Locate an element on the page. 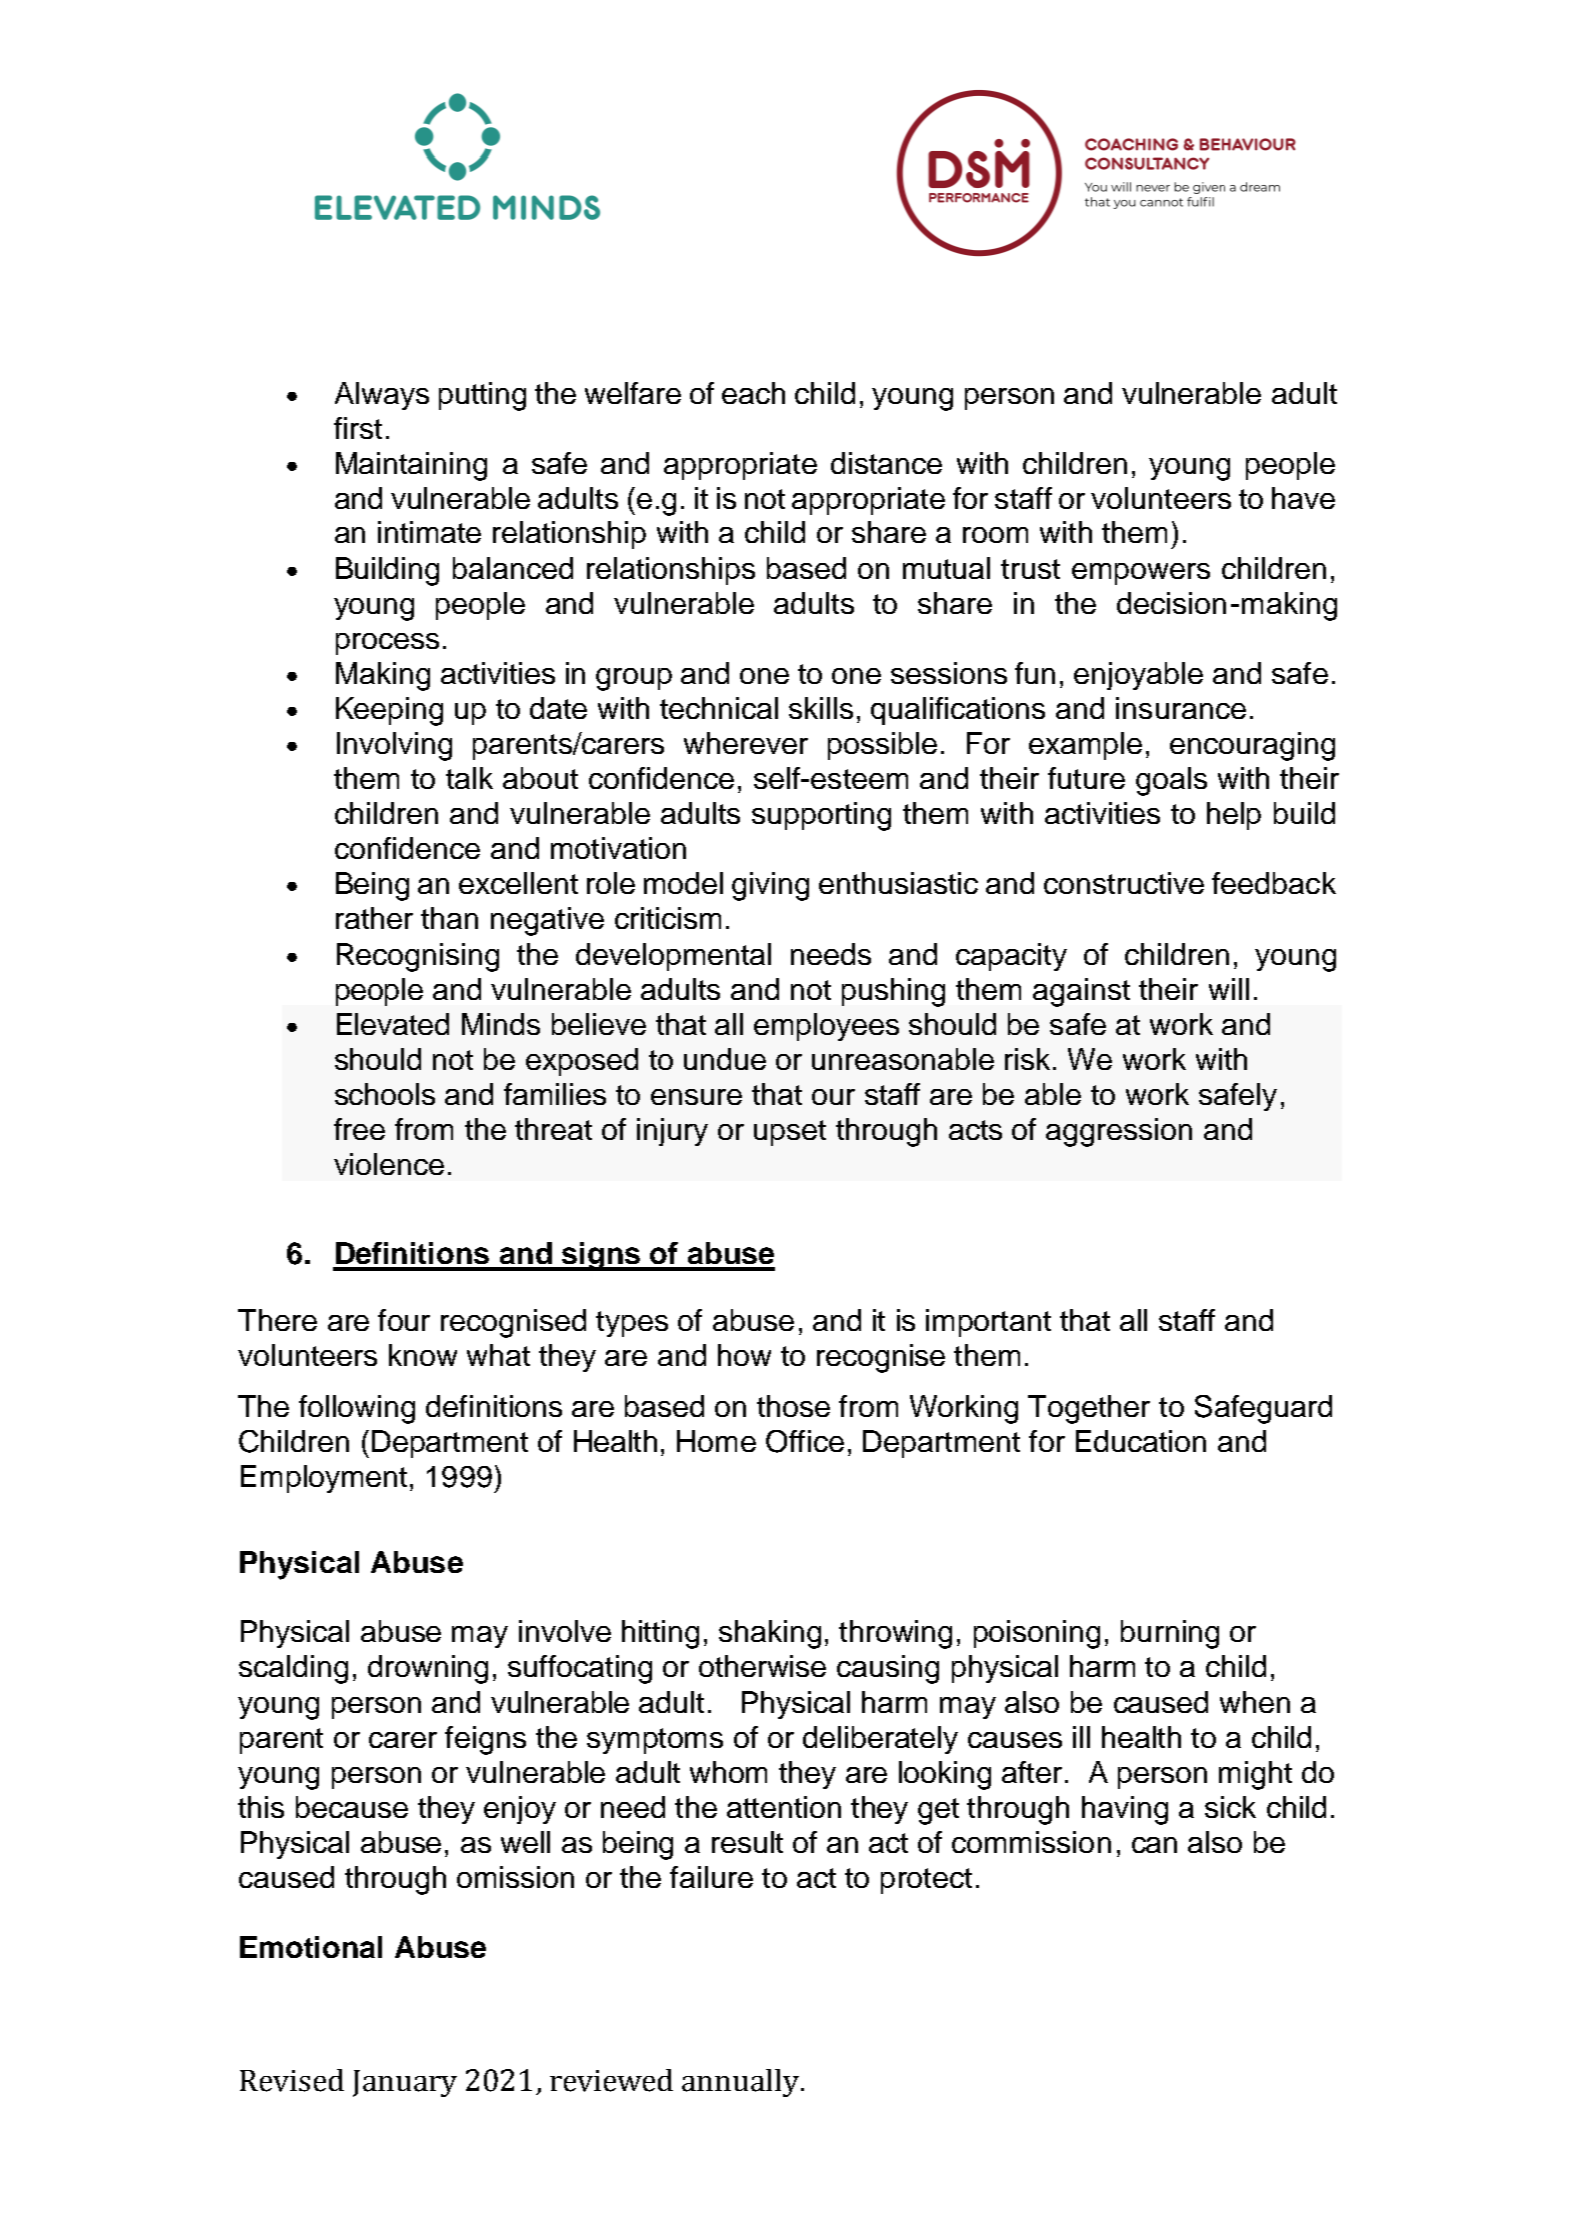 This document has height=2229, width=1575. each is located at coordinates (753, 393).
